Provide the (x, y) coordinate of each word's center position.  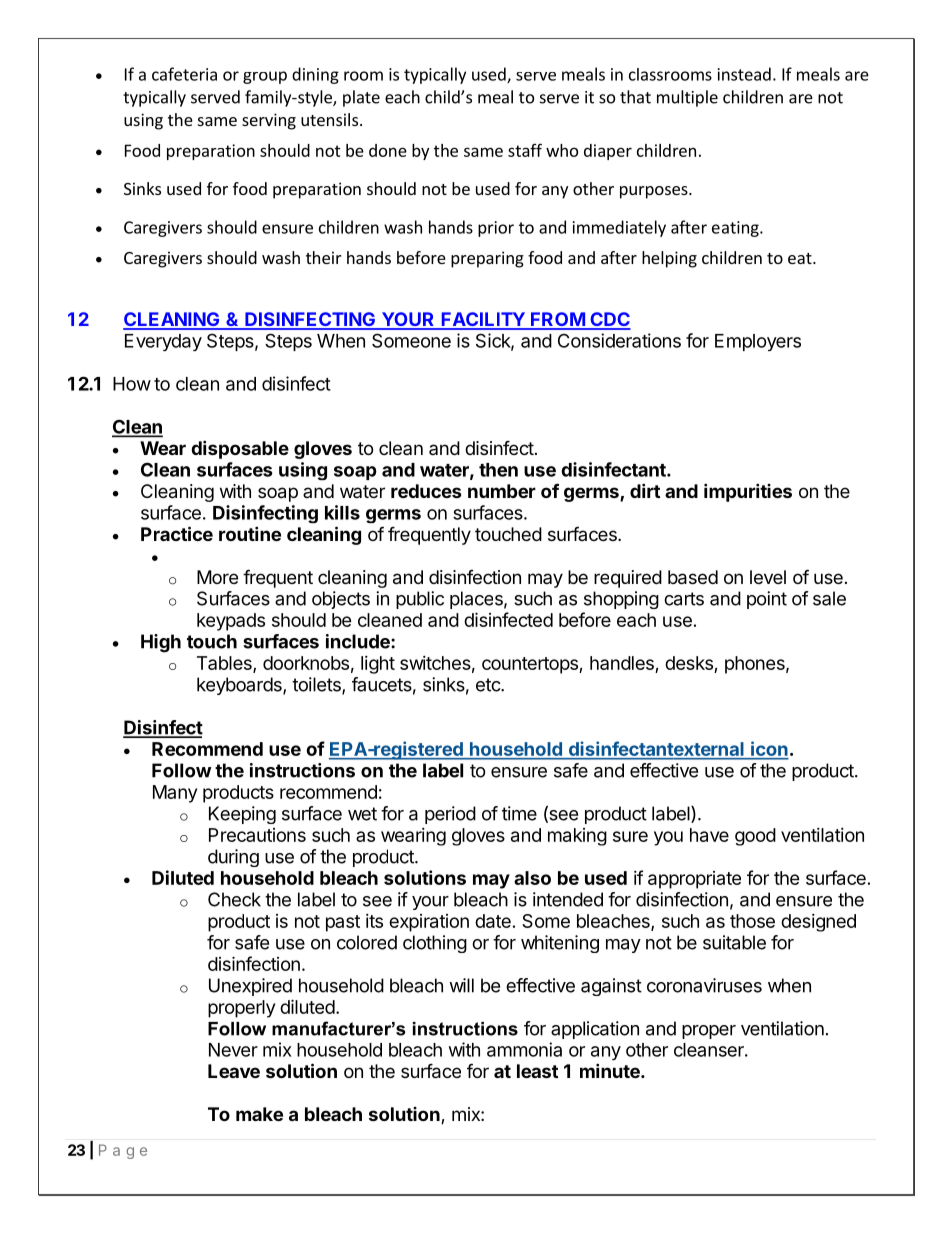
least (537, 1071)
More (217, 577)
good (755, 837)
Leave (234, 1071)
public (420, 600)
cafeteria (184, 74)
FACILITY (483, 320)
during (233, 858)
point (767, 600)
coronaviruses (704, 985)
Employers (758, 342)
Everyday (163, 342)
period (450, 815)
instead (744, 74)
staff (525, 150)
